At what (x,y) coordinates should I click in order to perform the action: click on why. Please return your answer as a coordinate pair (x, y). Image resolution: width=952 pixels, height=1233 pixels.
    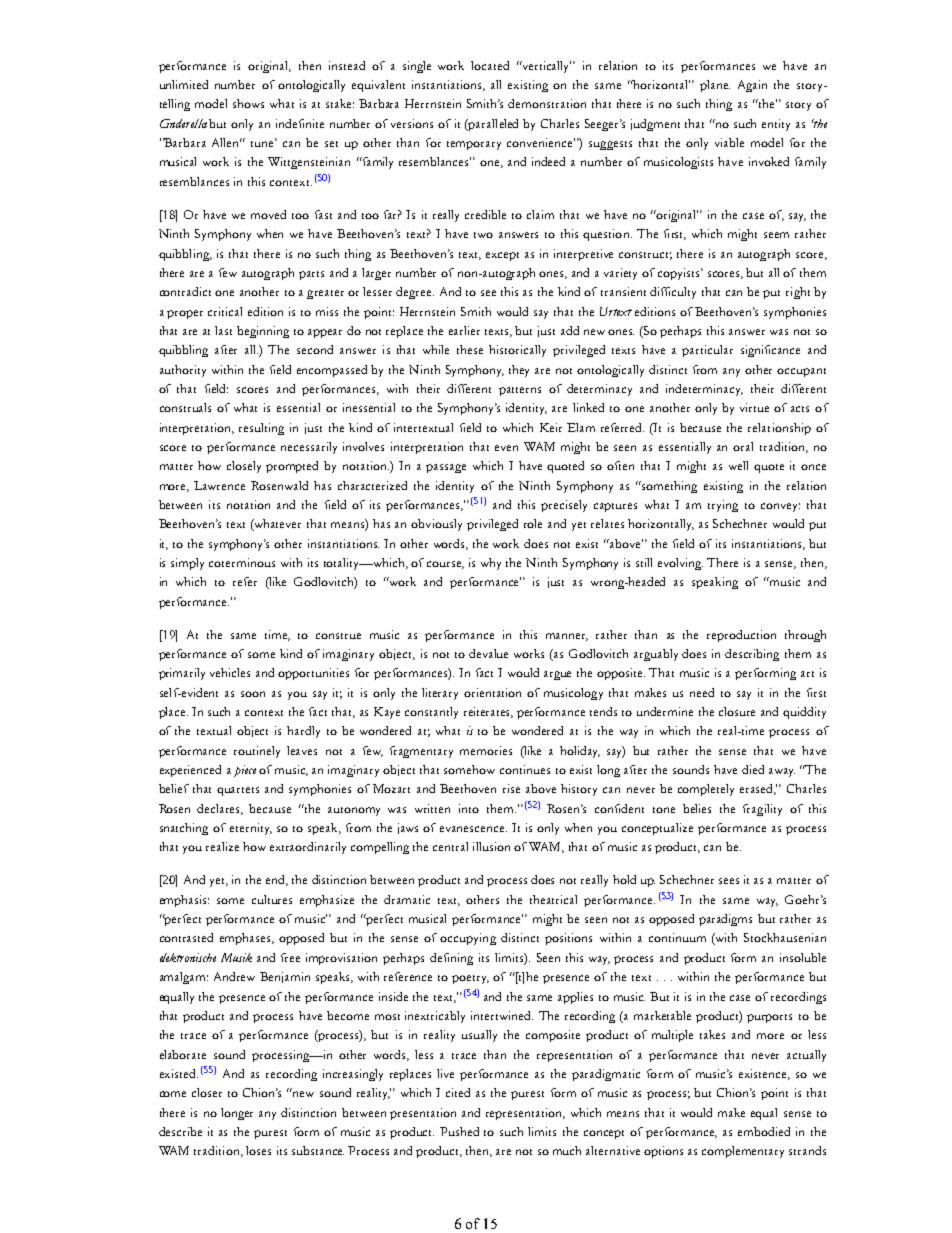
    Looking at the image, I should click on (491, 564).
